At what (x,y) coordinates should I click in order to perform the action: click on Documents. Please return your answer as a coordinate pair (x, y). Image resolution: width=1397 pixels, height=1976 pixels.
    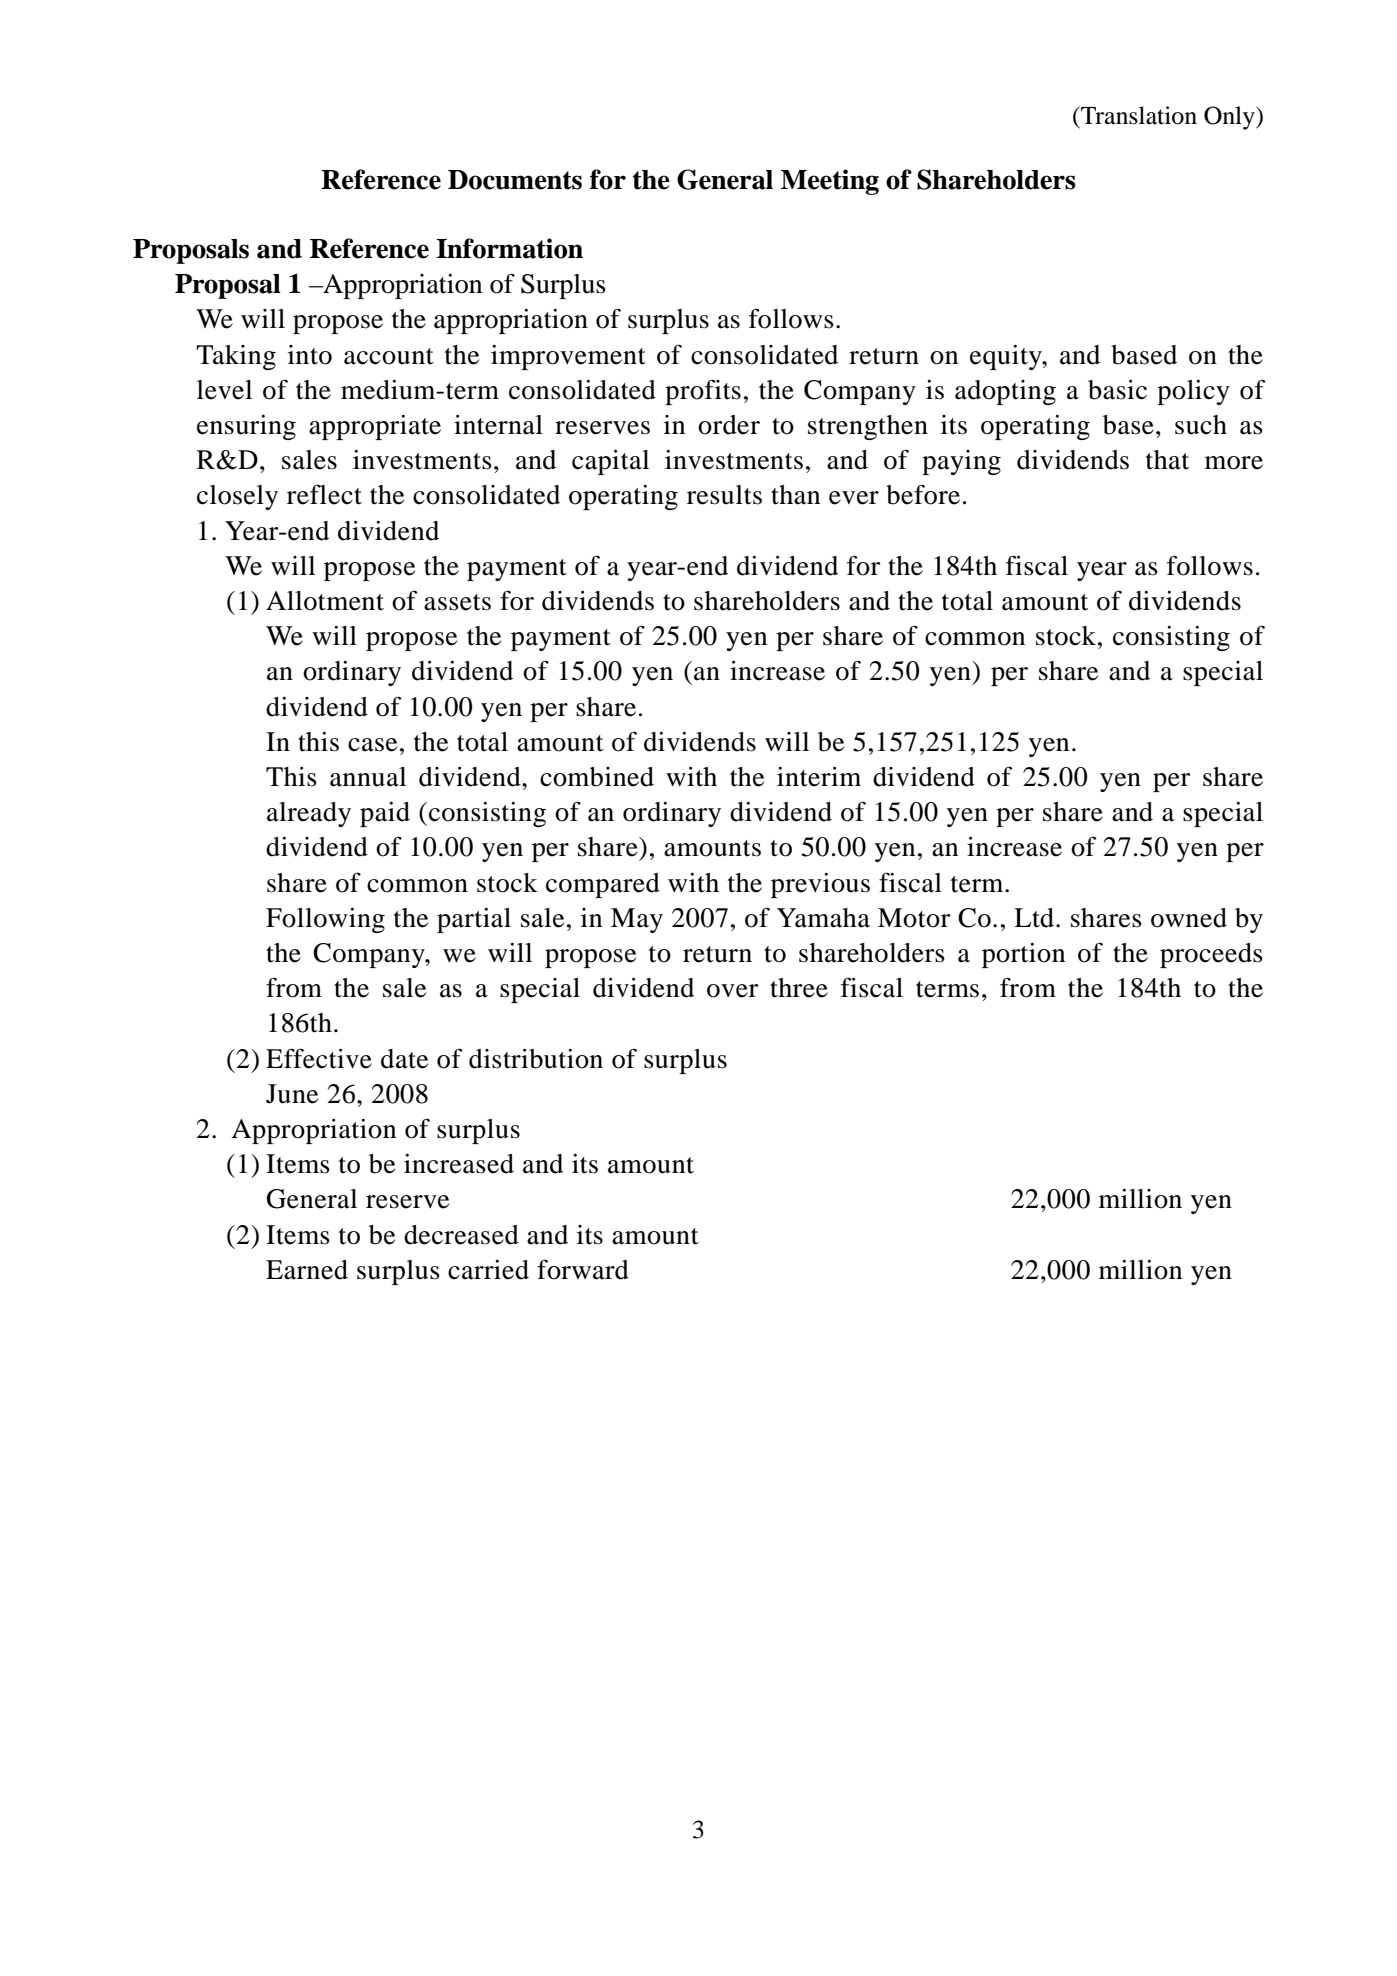
    Looking at the image, I should click on (515, 180).
